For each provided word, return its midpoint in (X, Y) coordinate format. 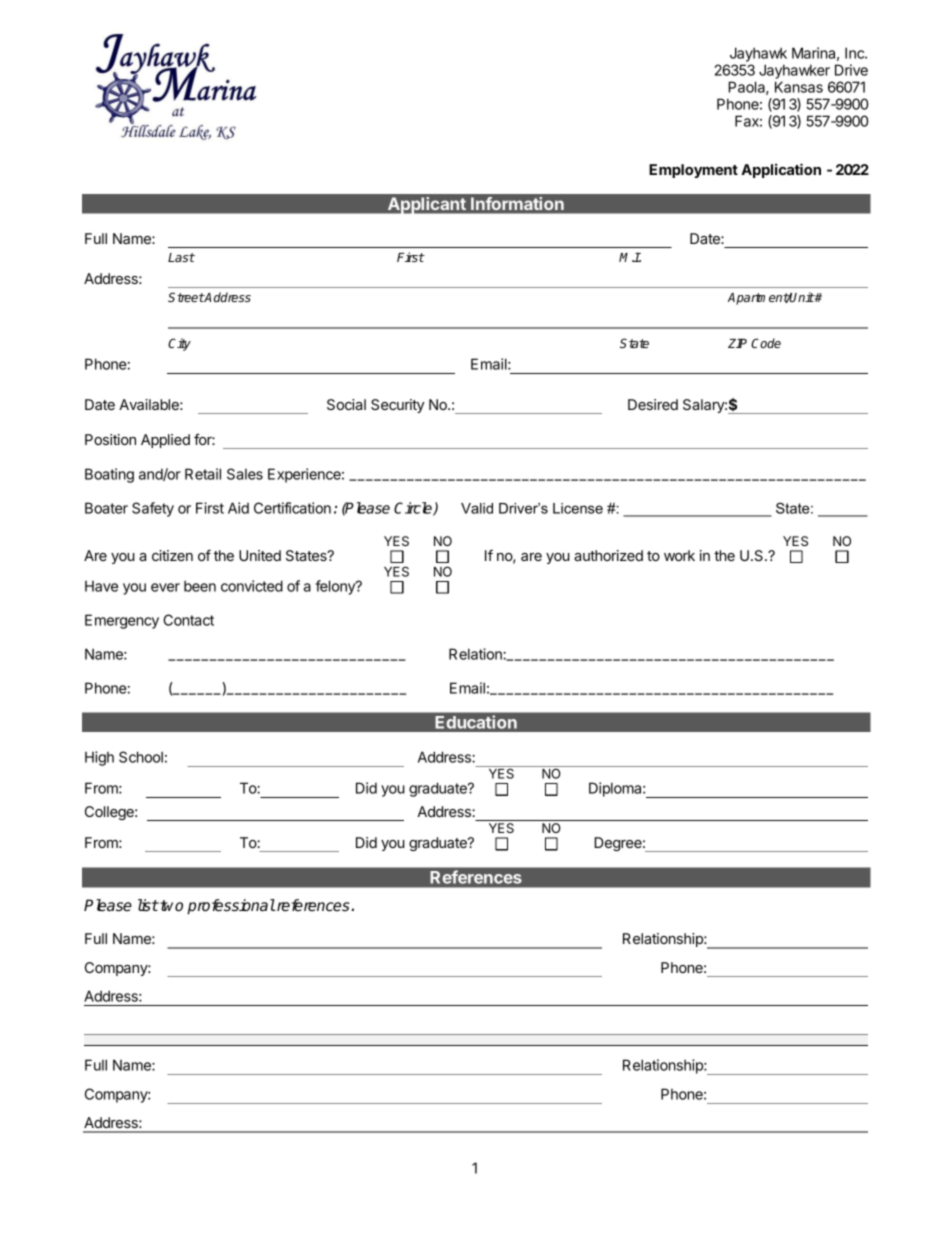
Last (181, 257)
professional (231, 907)
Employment (693, 171)
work (679, 555)
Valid (477, 508)
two (170, 906)
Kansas (799, 87)
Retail (203, 474)
